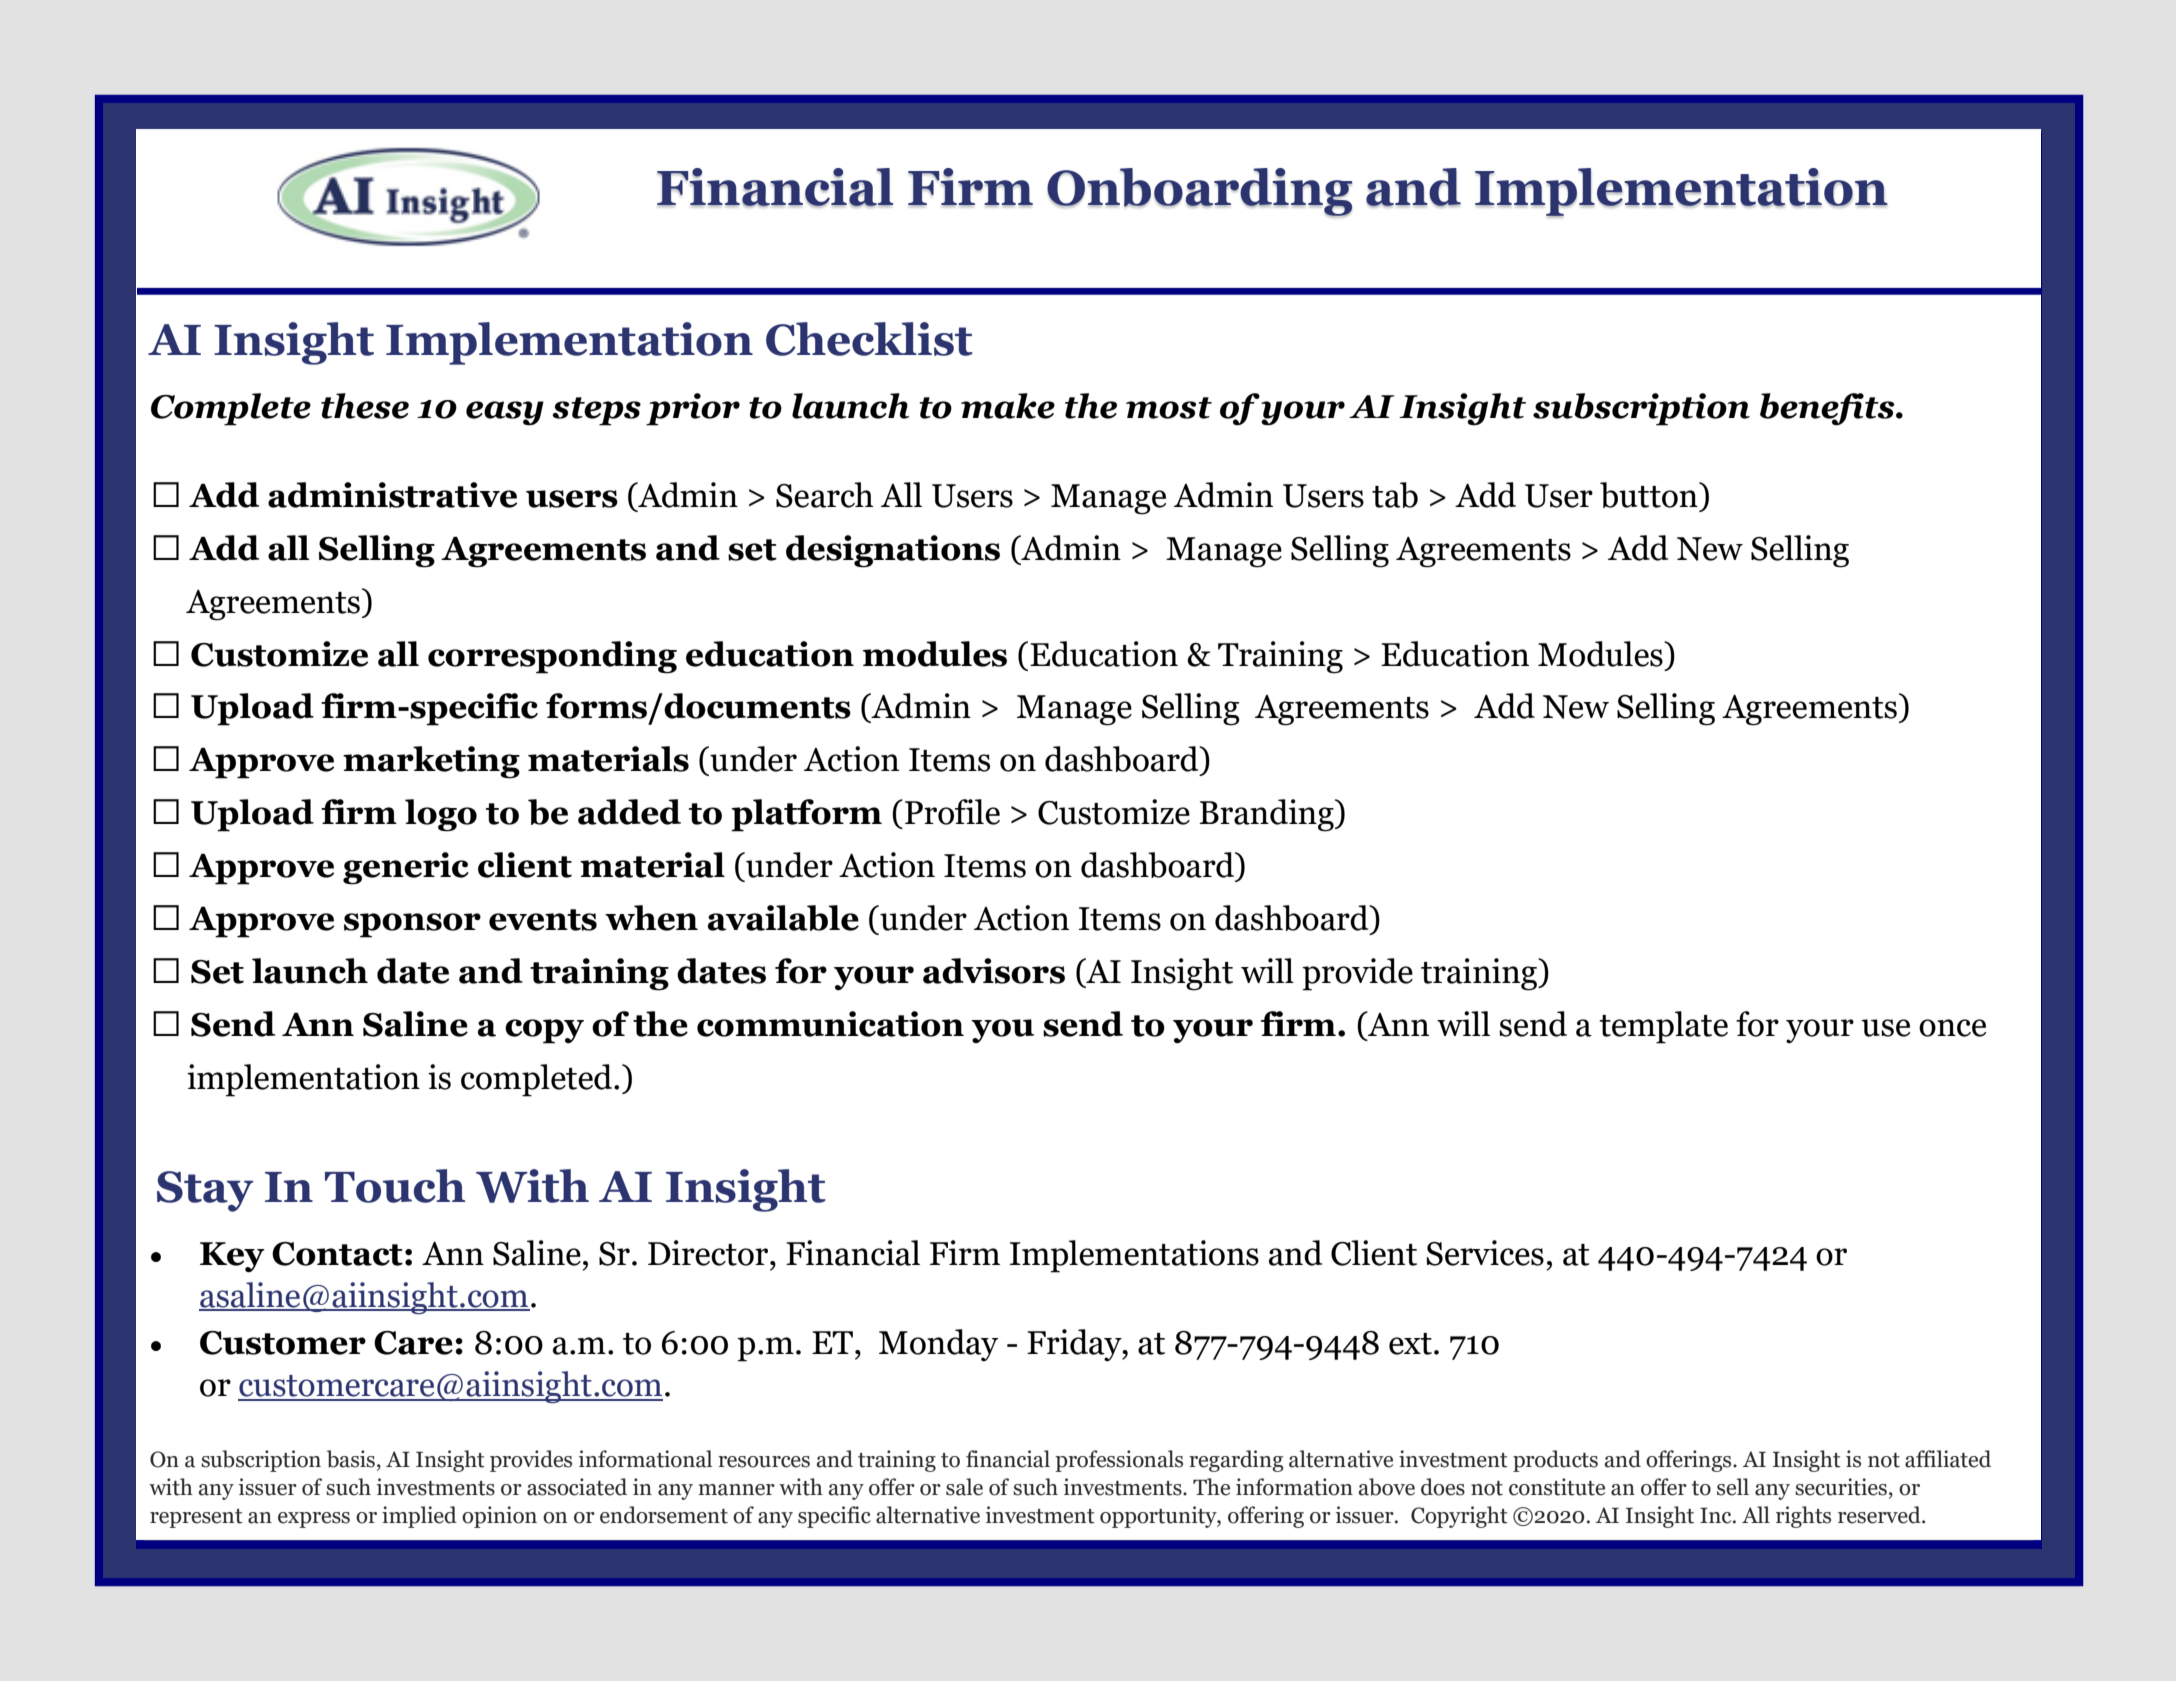  What do you see at coordinates (552, 657) in the screenshot?
I see `corresponding` at bounding box center [552, 657].
